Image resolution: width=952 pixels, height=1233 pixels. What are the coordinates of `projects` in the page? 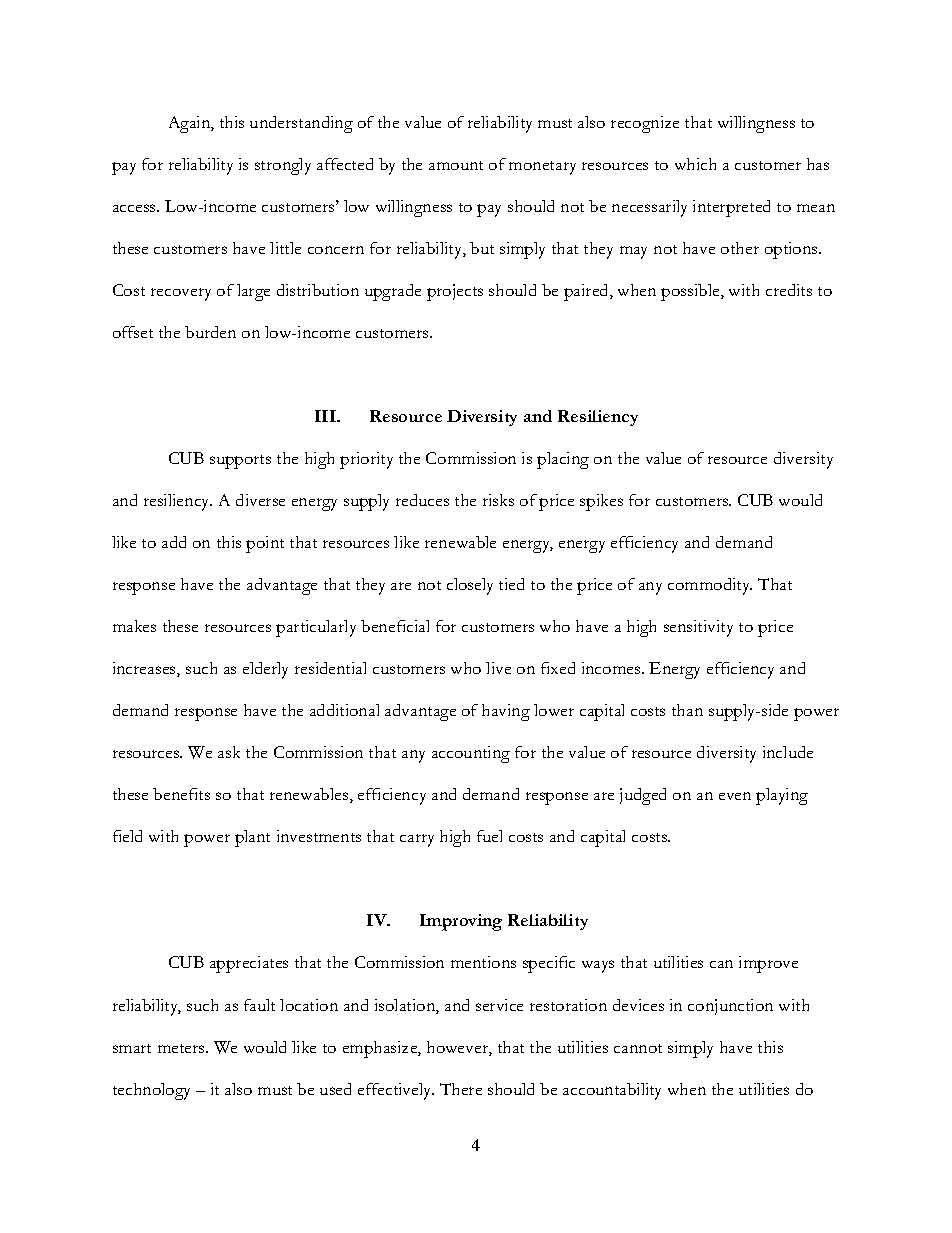 It's located at (455, 292).
